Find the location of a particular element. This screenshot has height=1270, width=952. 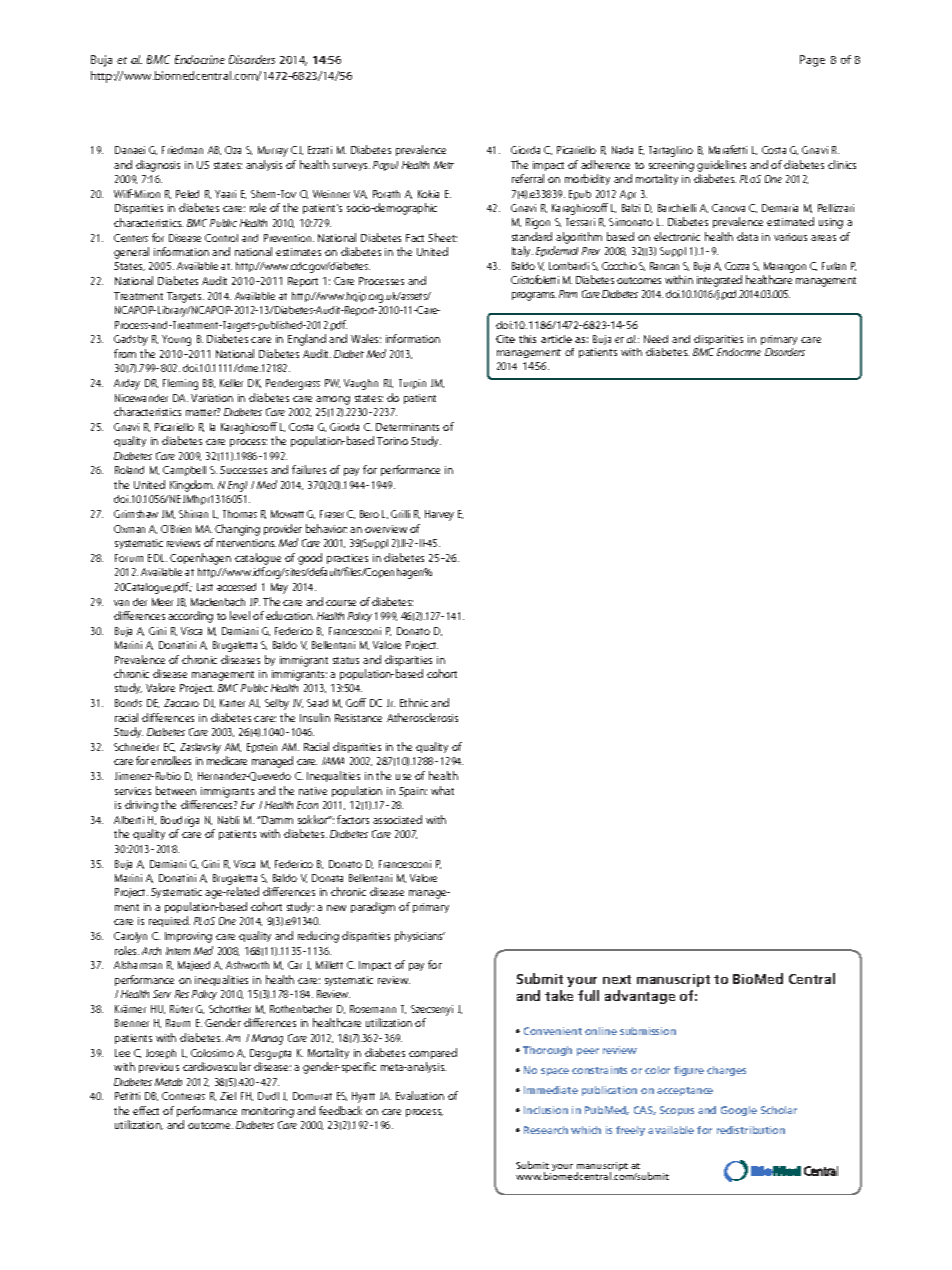

Cite is located at coordinates (505, 339).
